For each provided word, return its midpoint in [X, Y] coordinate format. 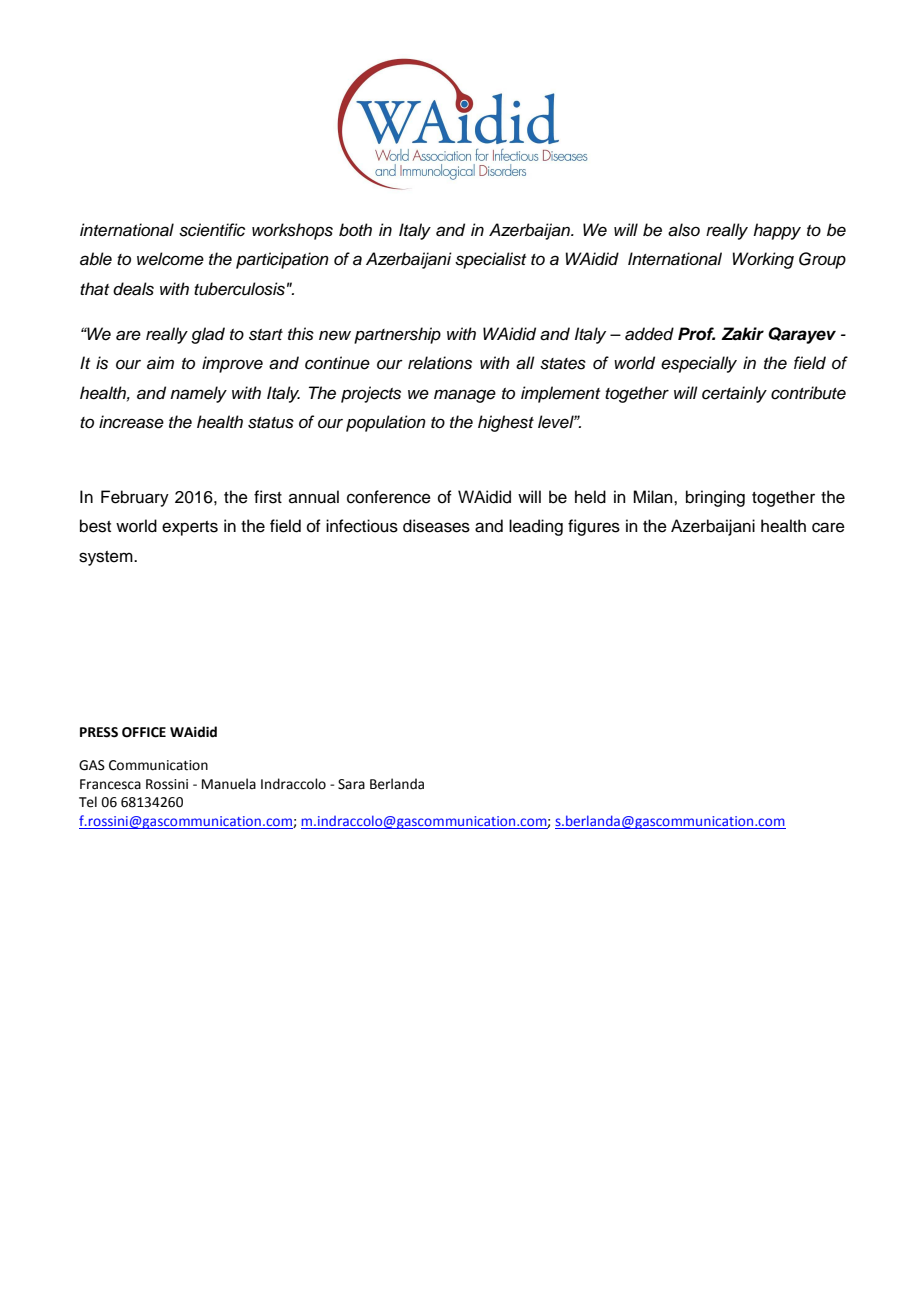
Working [763, 260]
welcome [170, 259]
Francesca [110, 784]
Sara [351, 784]
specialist [490, 260]
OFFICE [144, 732]
